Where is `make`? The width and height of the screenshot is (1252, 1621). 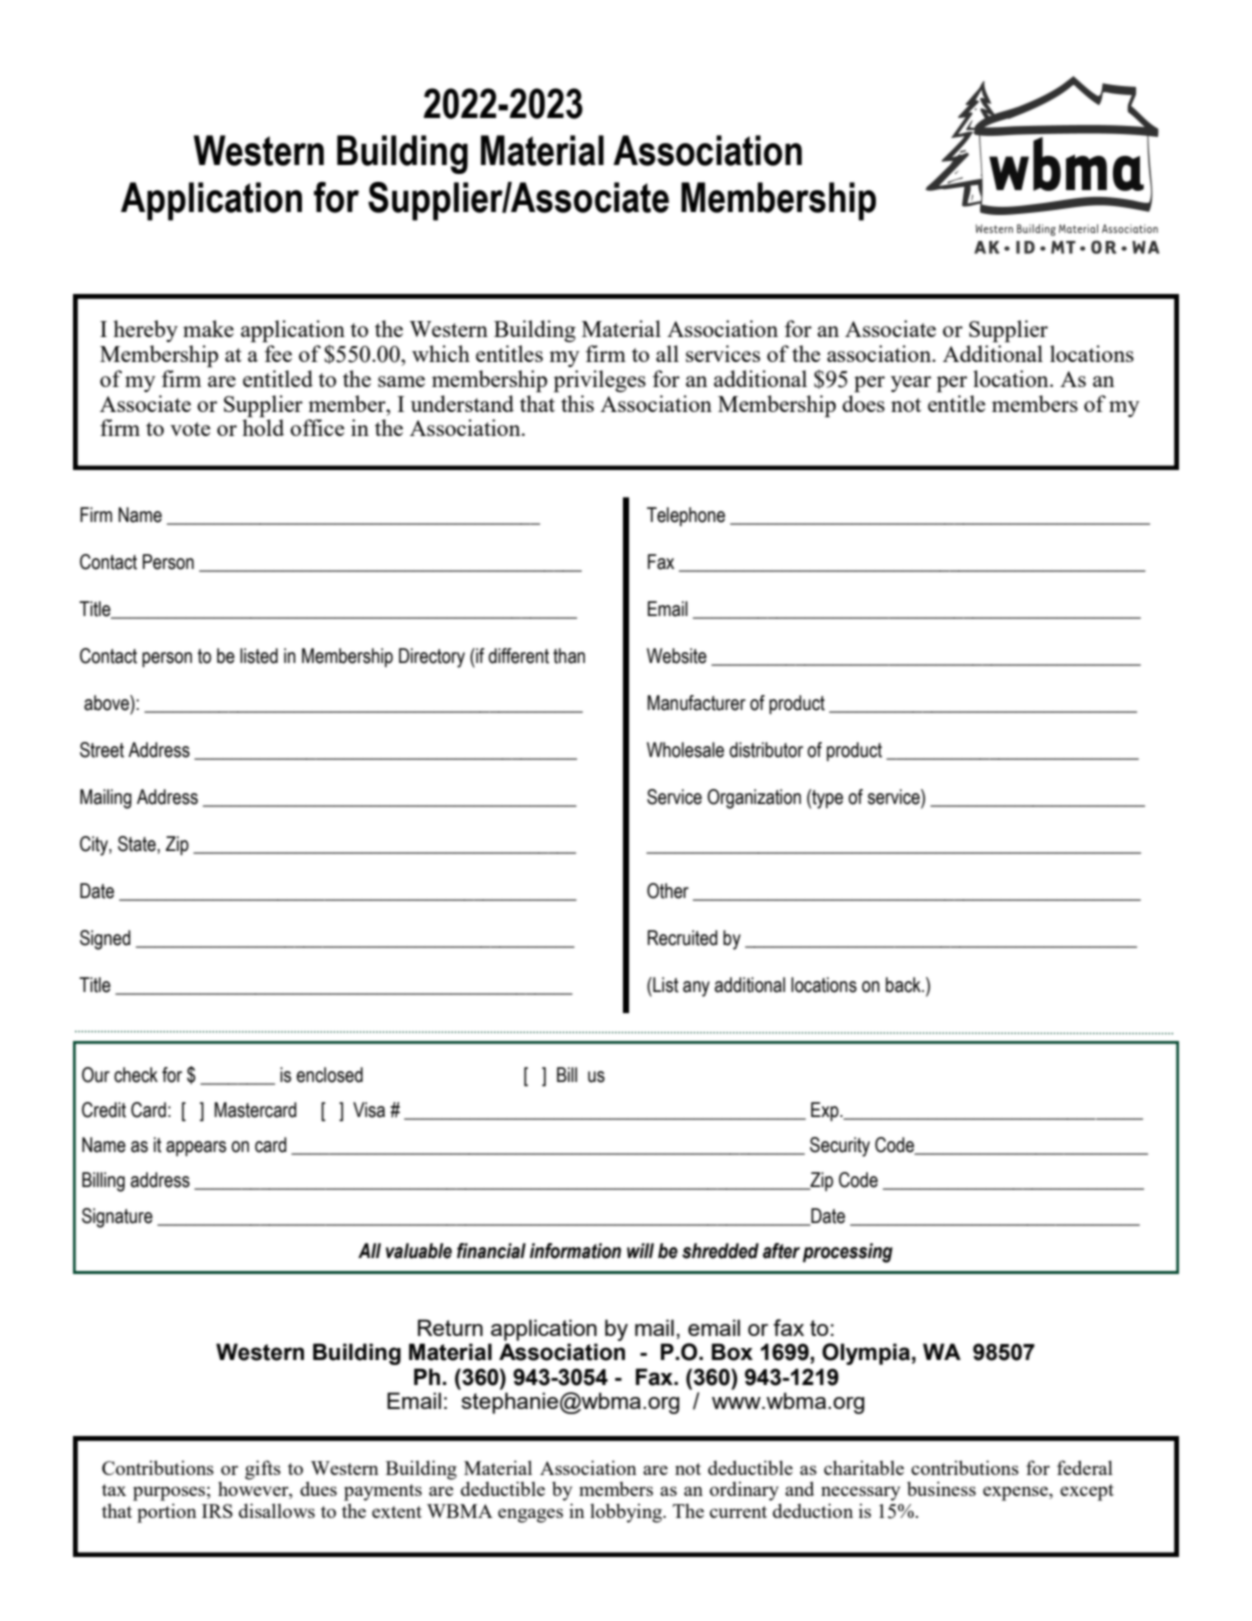 make is located at coordinates (208, 328).
